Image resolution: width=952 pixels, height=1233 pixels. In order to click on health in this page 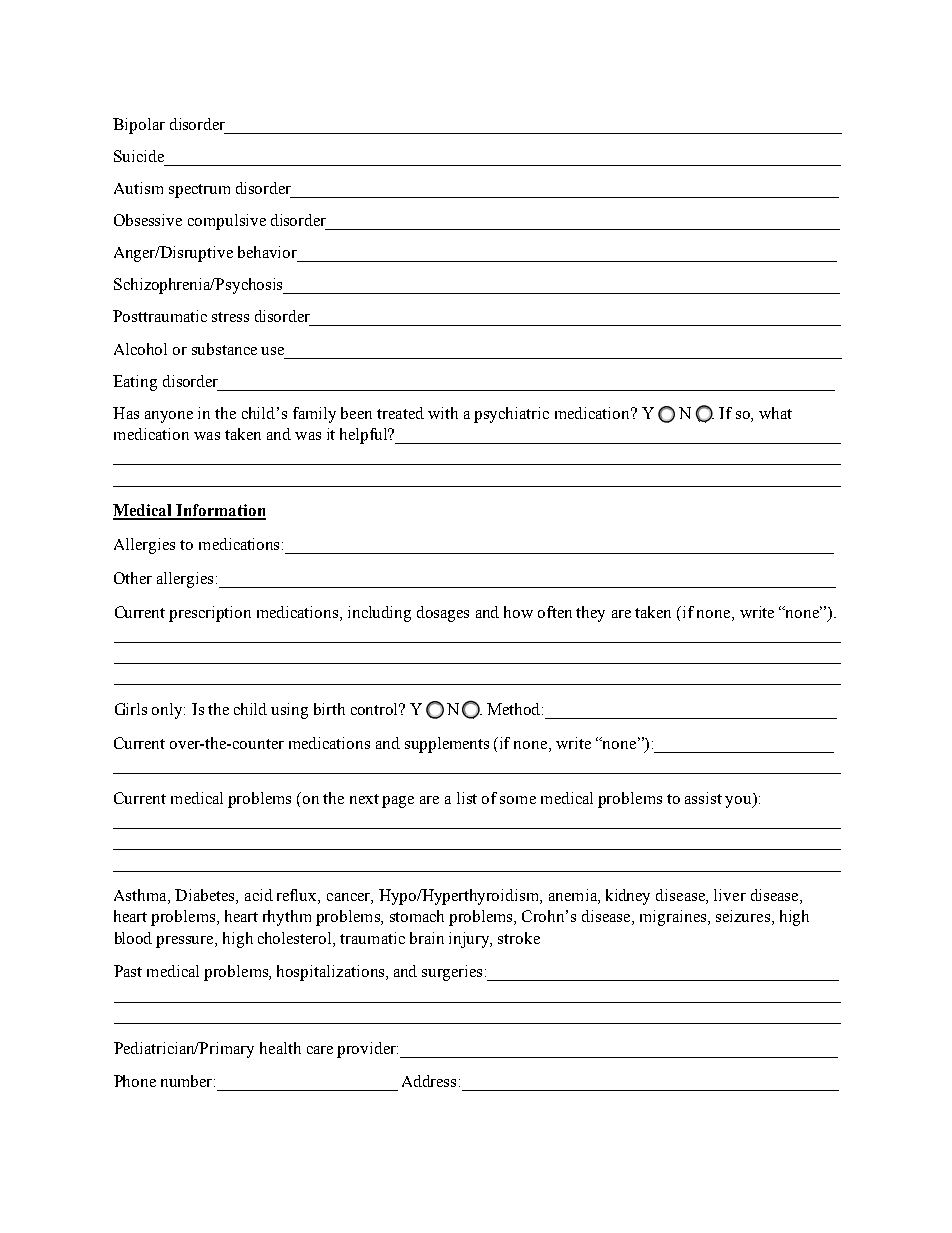, I will do `click(280, 1048)`.
